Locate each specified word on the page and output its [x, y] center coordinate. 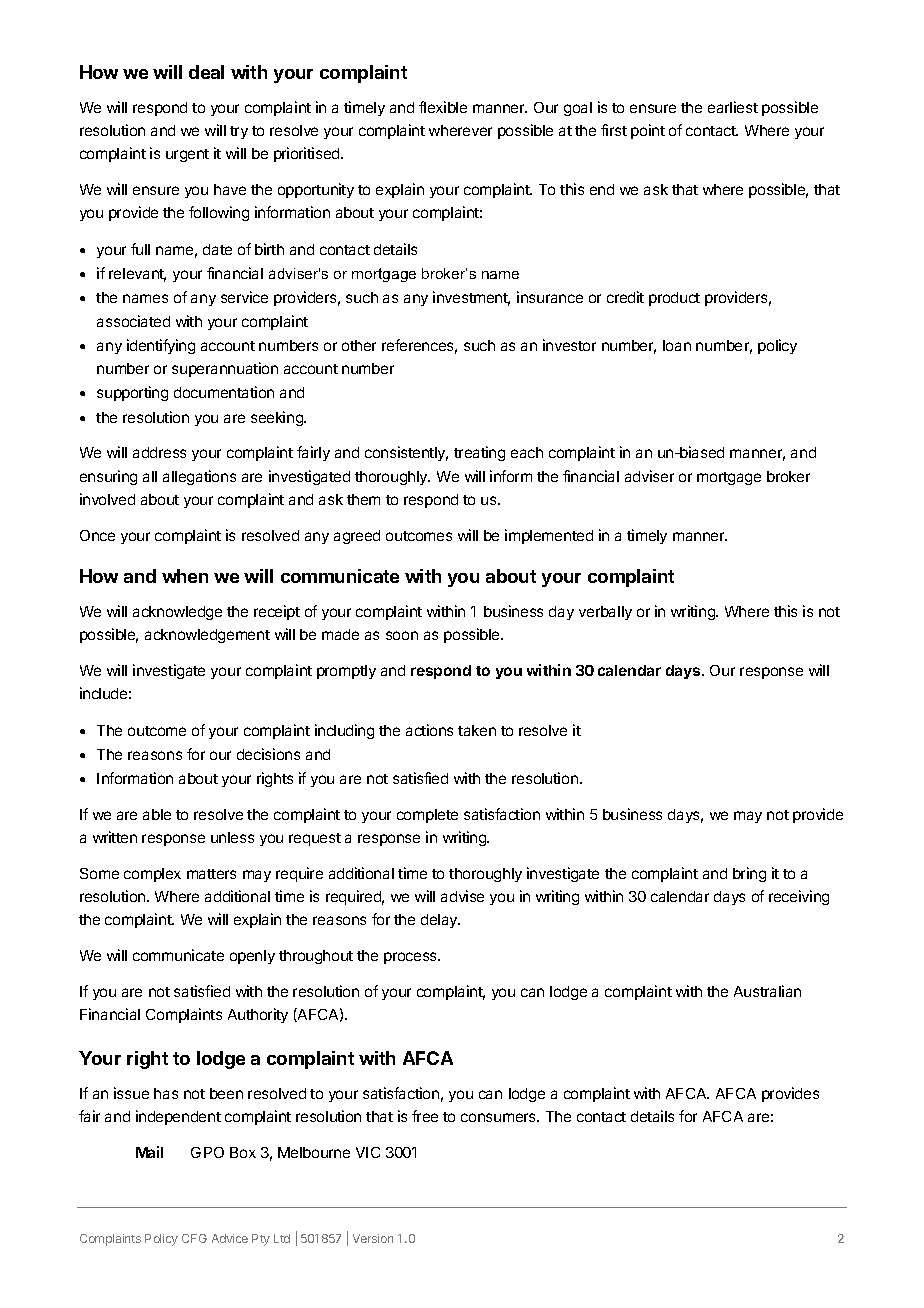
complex [152, 875]
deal [206, 72]
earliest [733, 107]
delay [440, 921]
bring [749, 874]
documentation [224, 392]
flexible [443, 107]
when [185, 576]
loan [677, 345]
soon [402, 635]
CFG [194, 1238]
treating [479, 453]
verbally [605, 613]
